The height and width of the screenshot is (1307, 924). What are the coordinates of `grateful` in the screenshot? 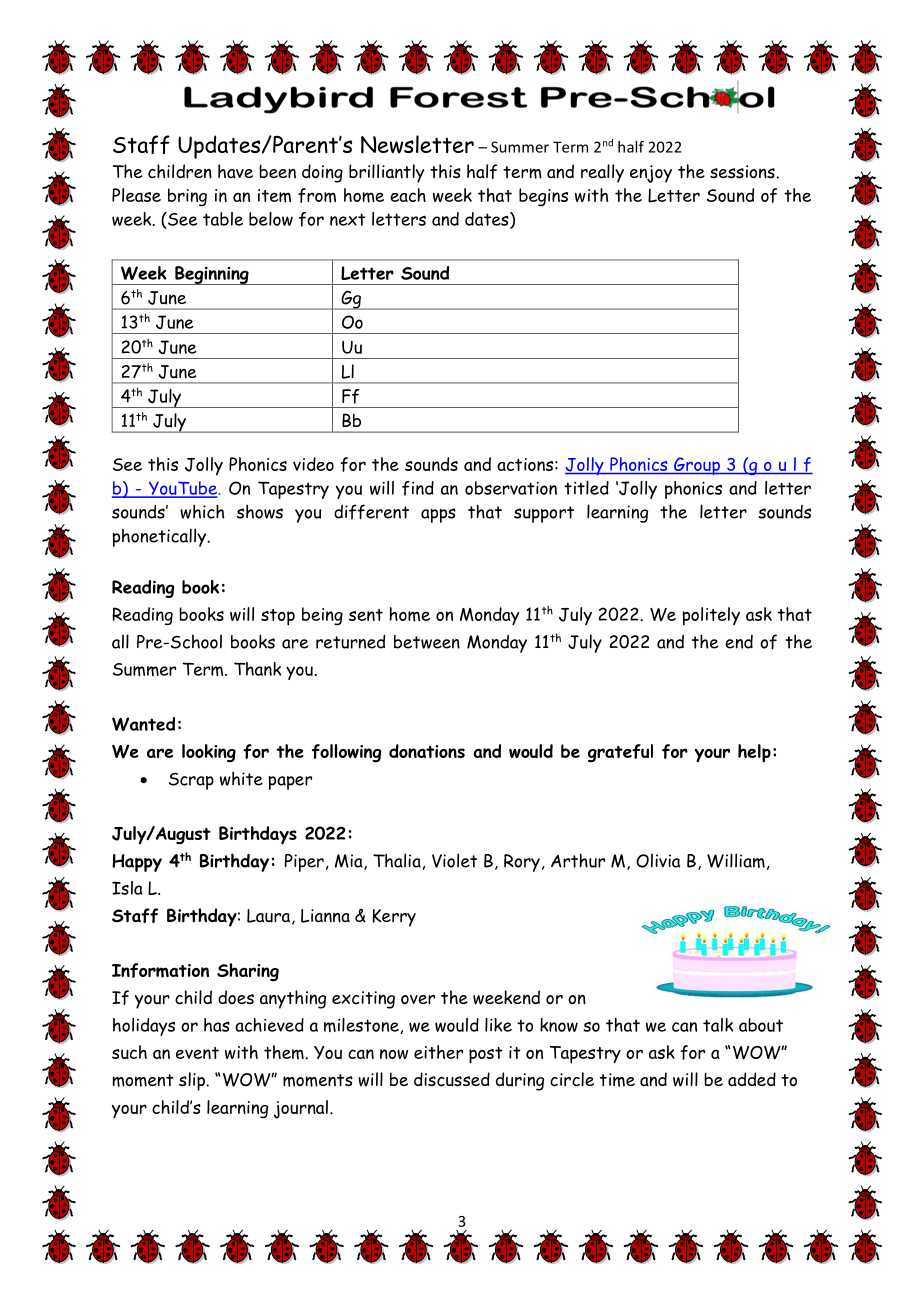 It's located at (620, 753).
